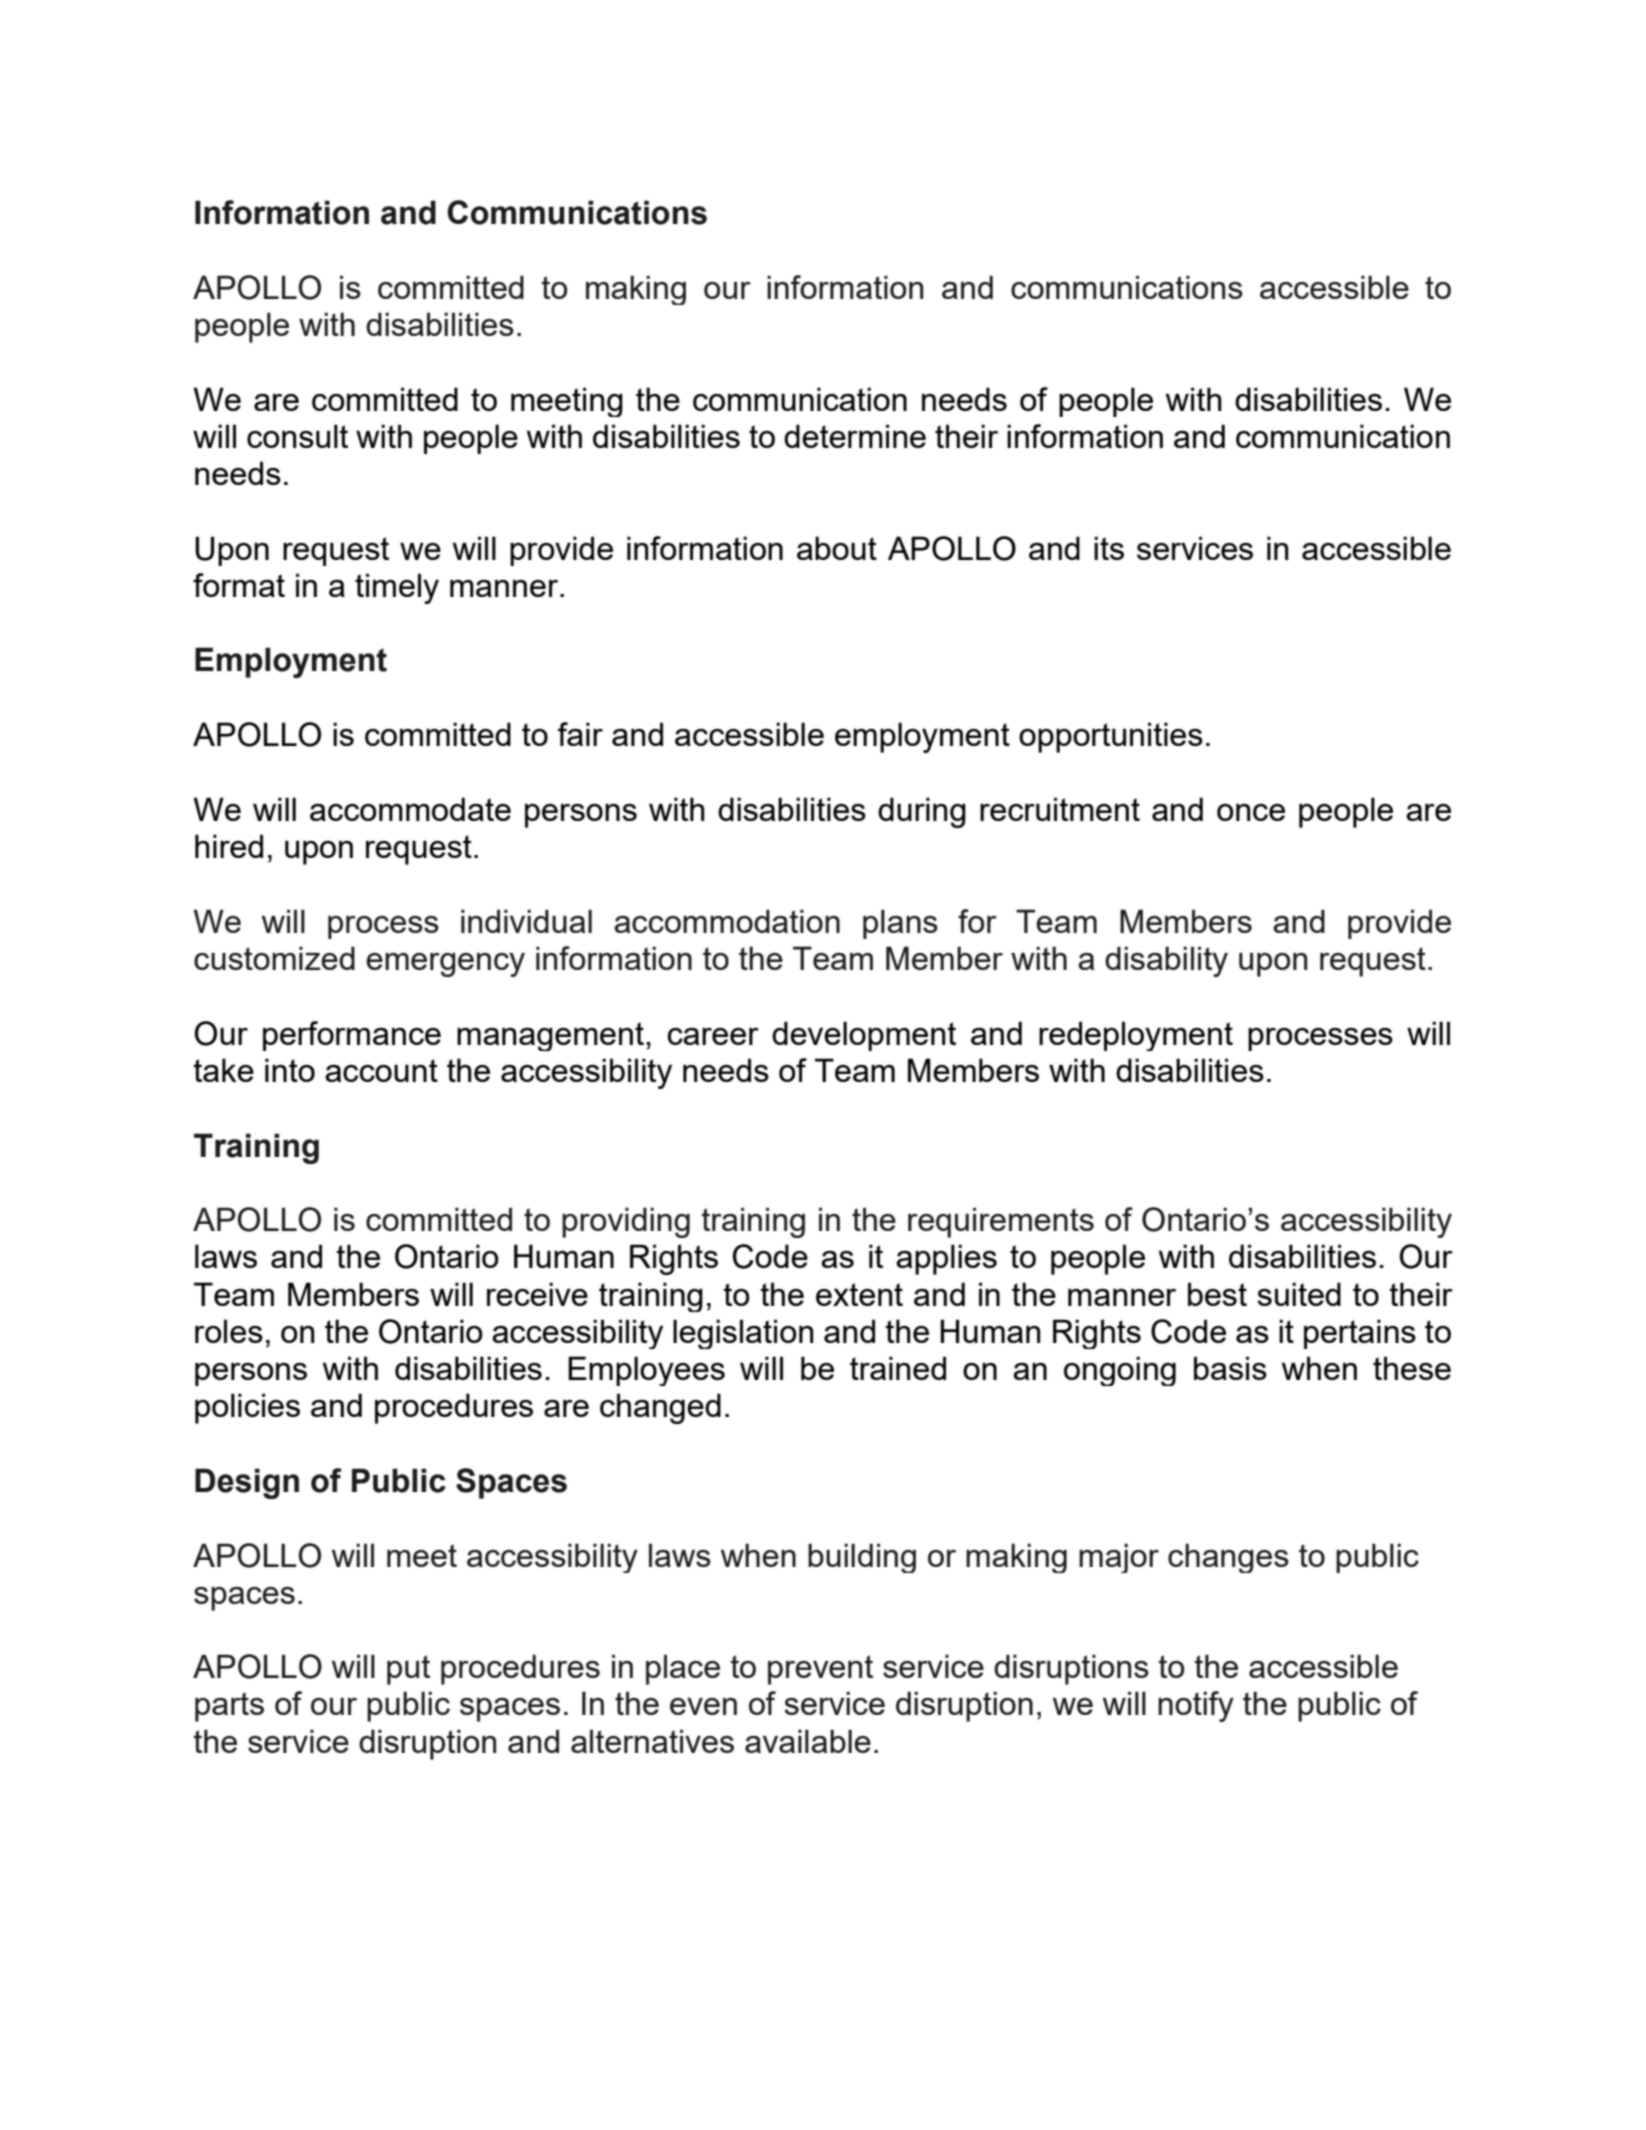  I want to click on its, so click(1109, 548).
